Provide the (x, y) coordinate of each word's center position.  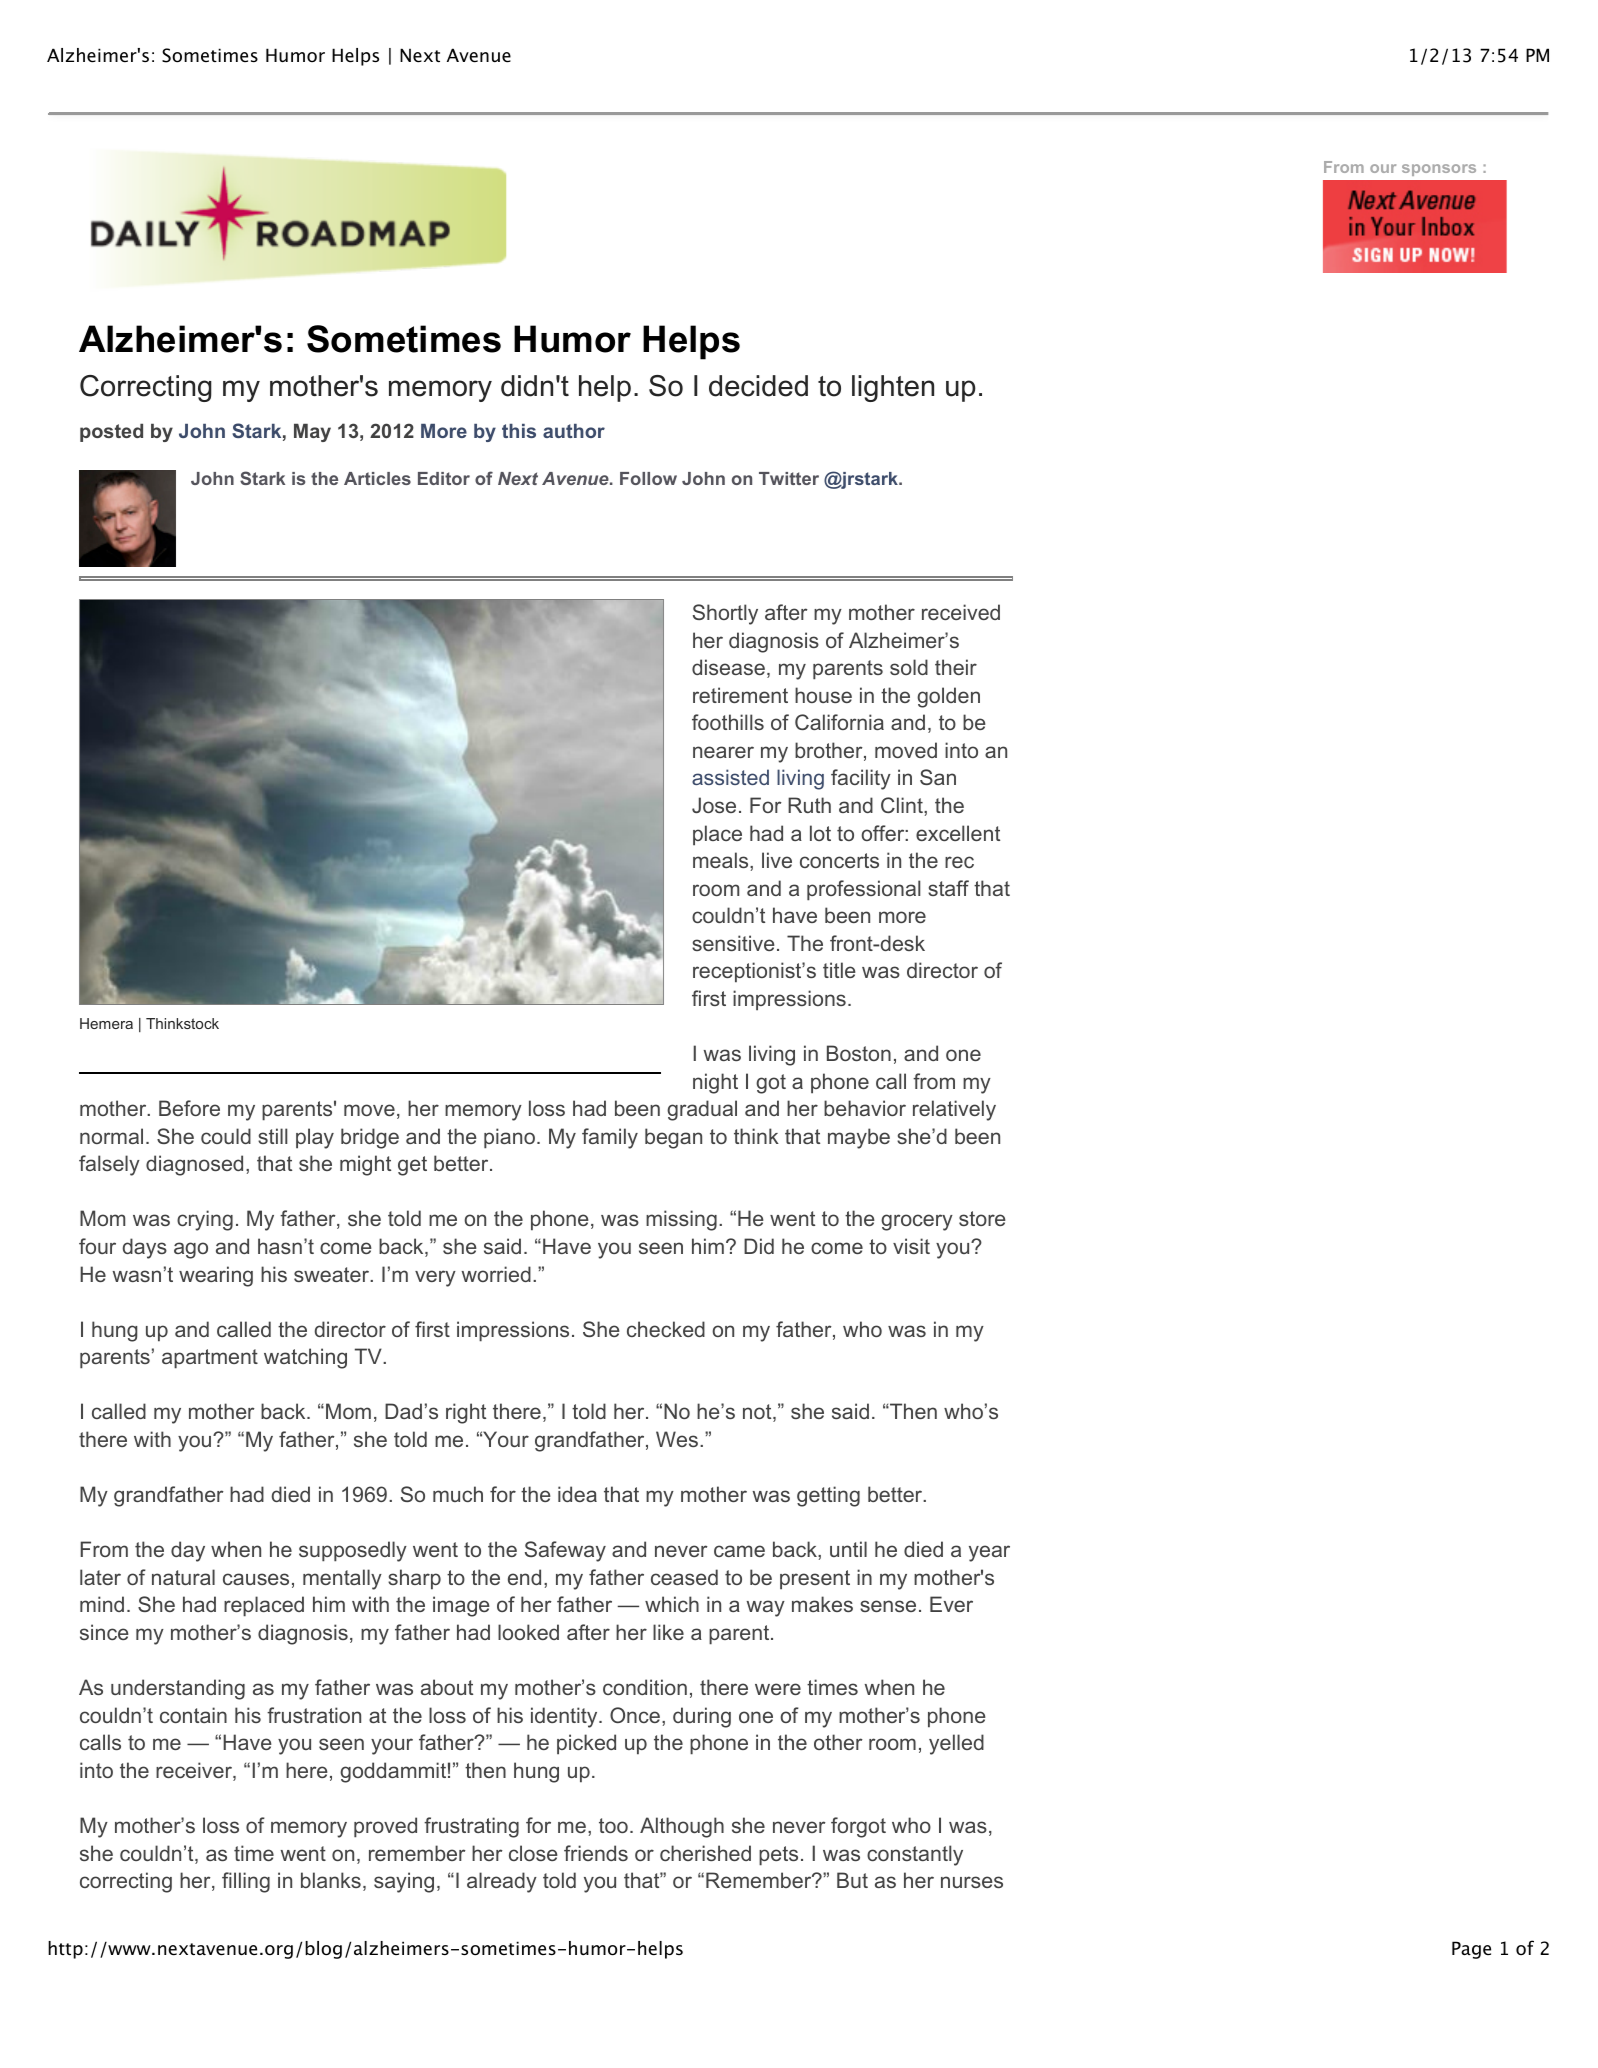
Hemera (106, 1023)
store (982, 1218)
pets (778, 1856)
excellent (958, 833)
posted (111, 433)
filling (246, 1882)
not (758, 1413)
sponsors (1439, 170)
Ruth (809, 805)
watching (305, 1358)
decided (758, 386)
